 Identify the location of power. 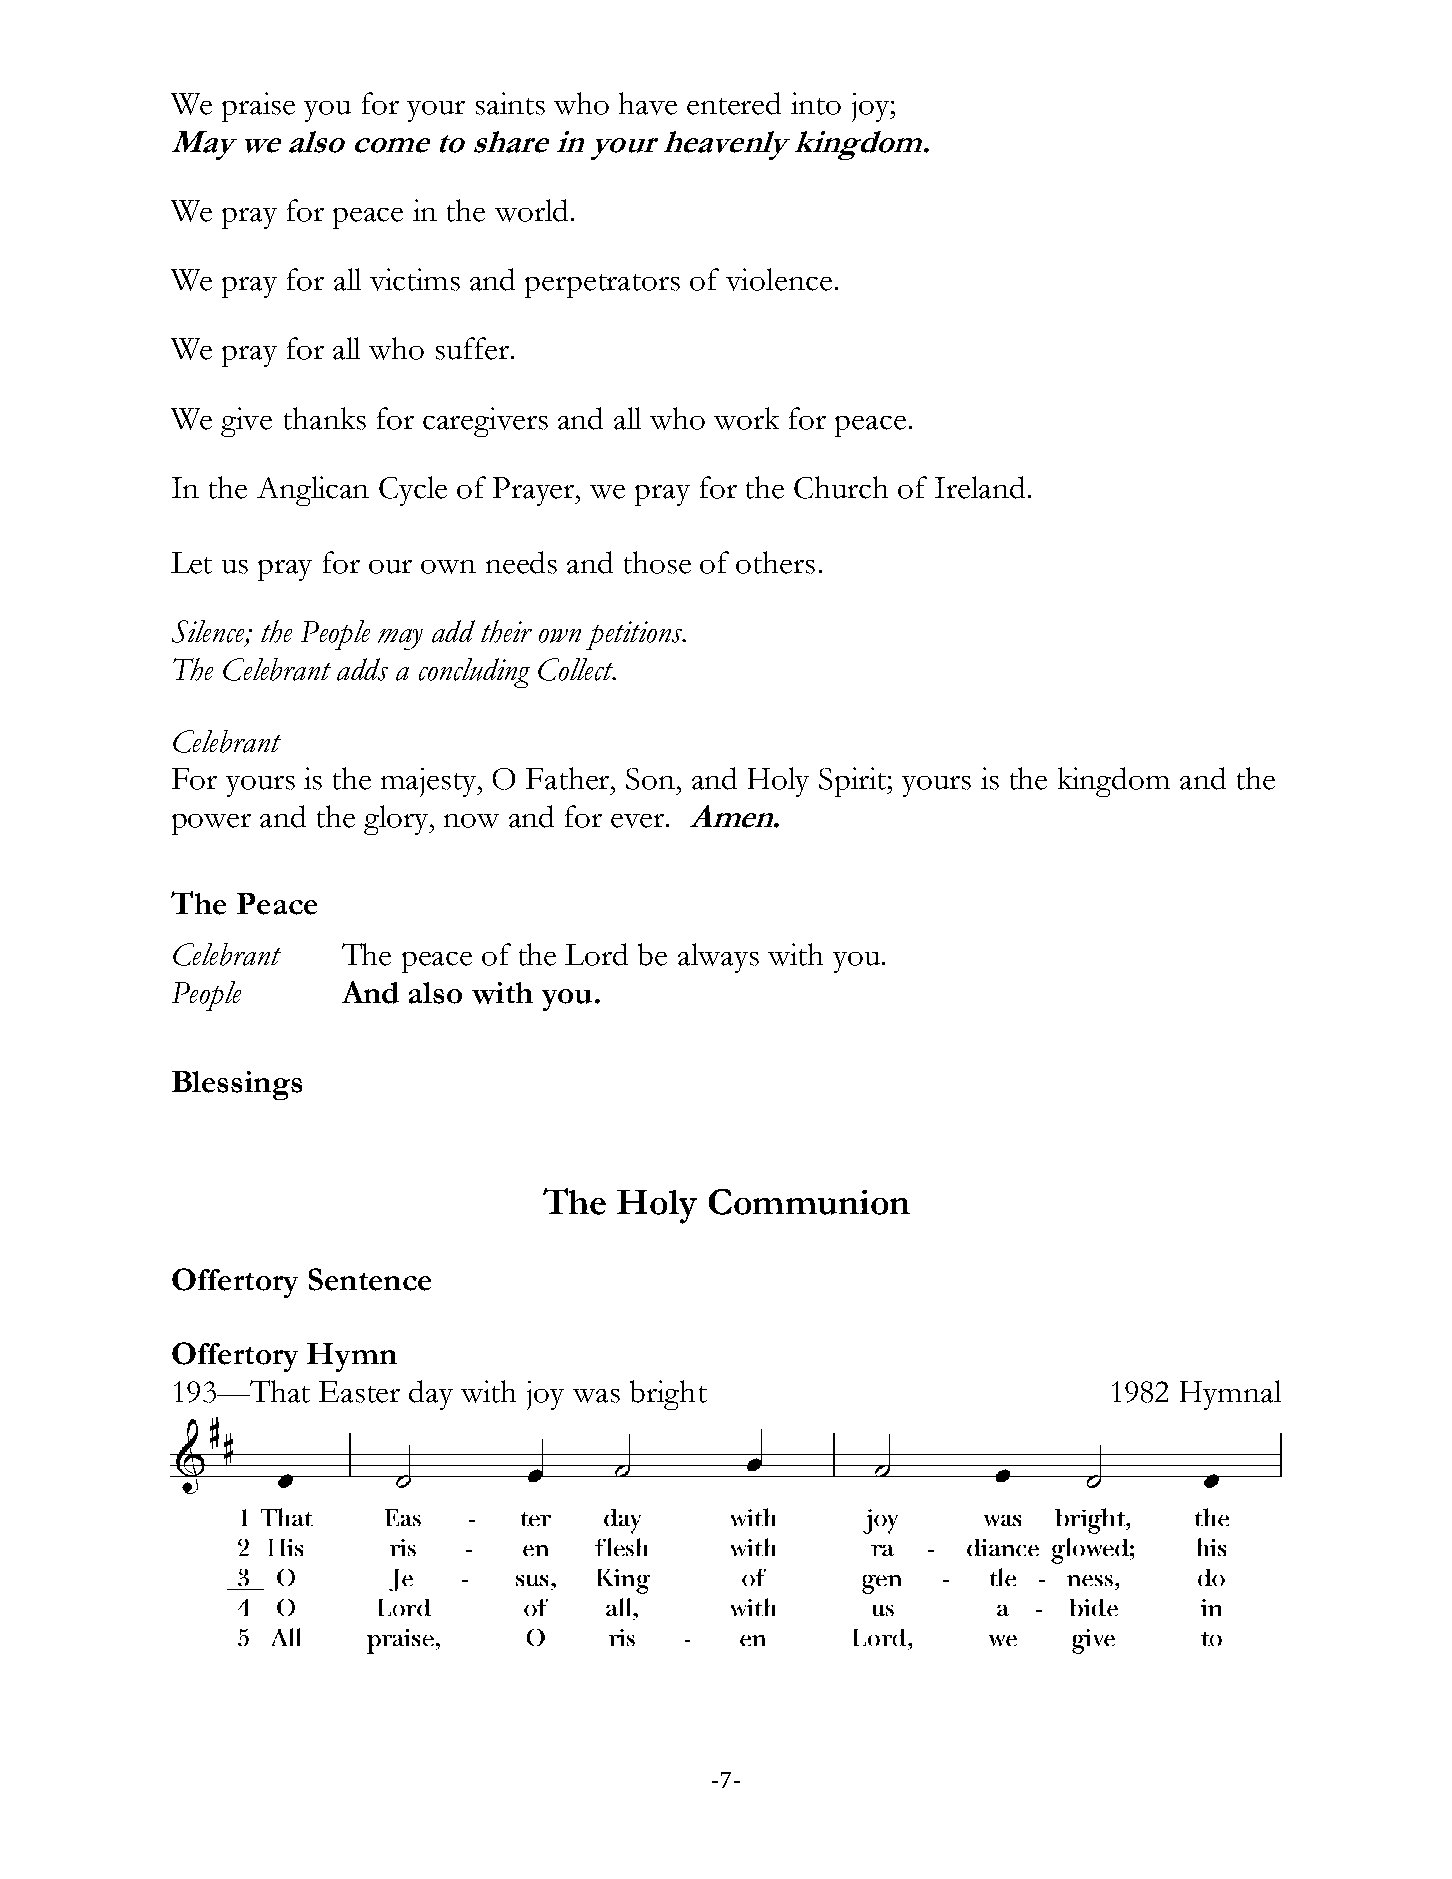
(211, 824).
